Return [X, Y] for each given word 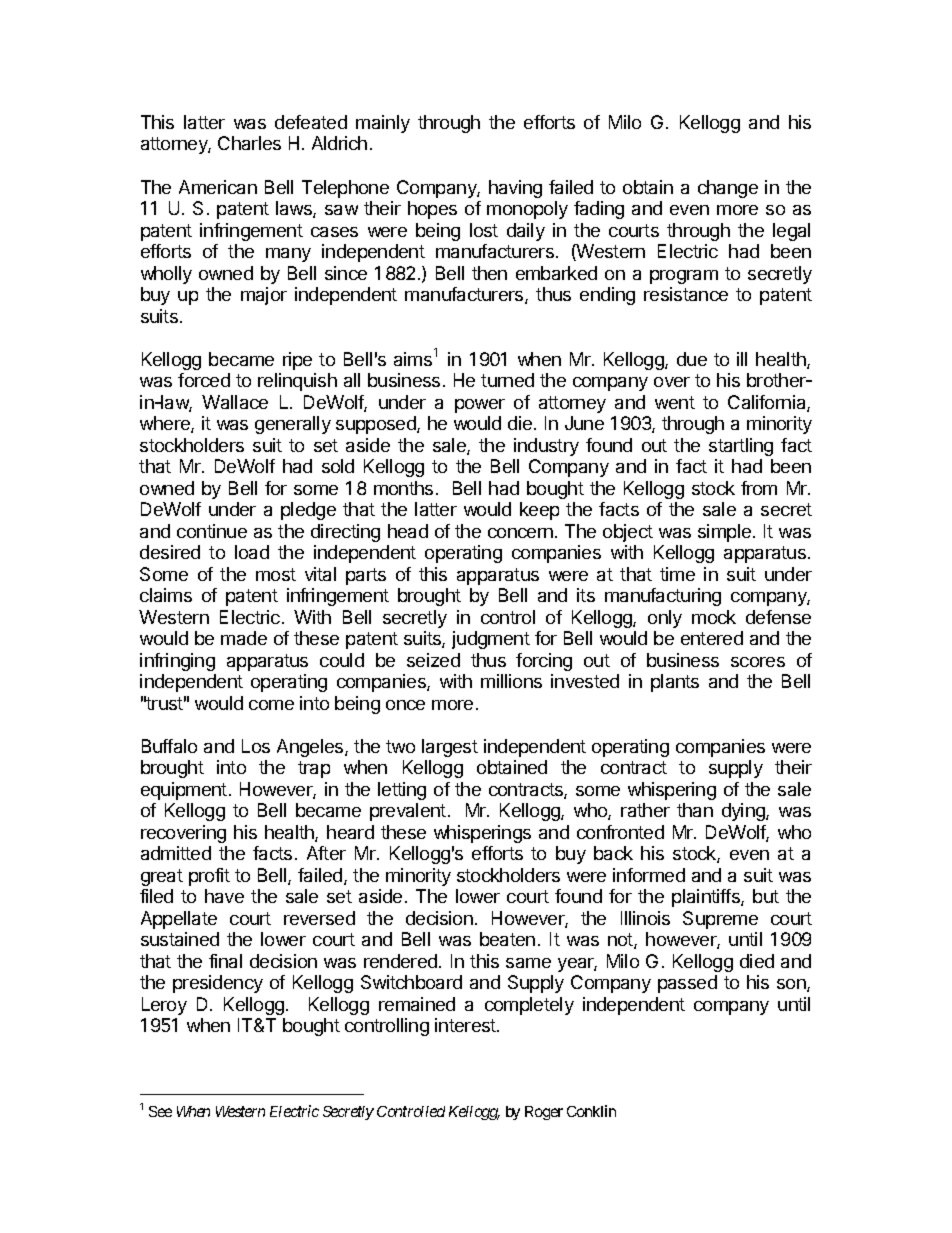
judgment [491, 640]
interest [466, 1025]
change [728, 189]
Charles [249, 143]
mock [714, 617]
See [160, 1111]
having [515, 189]
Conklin [591, 1111]
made [244, 638]
